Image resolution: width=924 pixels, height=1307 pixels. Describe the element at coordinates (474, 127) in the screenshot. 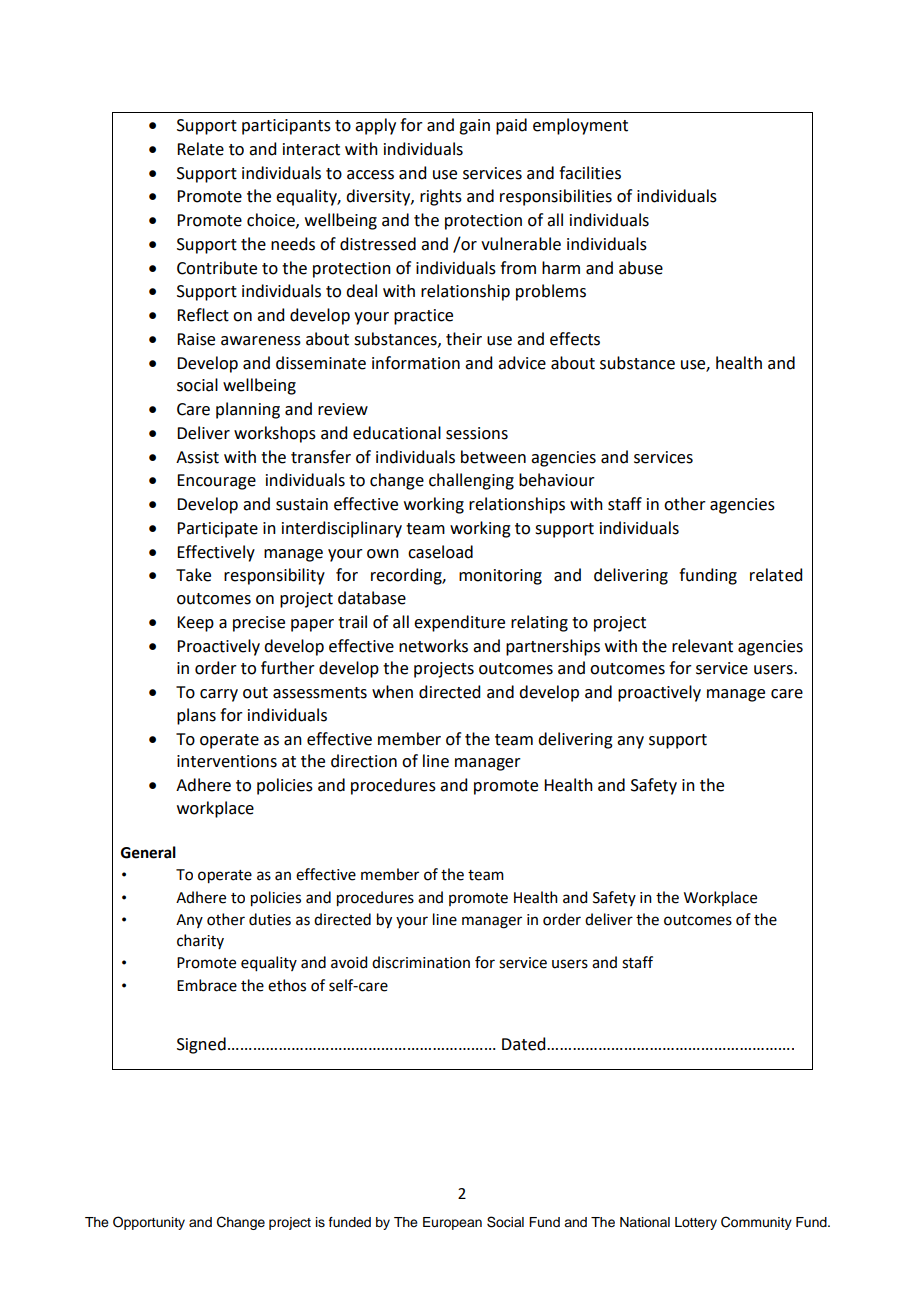

I see `gain` at that location.
